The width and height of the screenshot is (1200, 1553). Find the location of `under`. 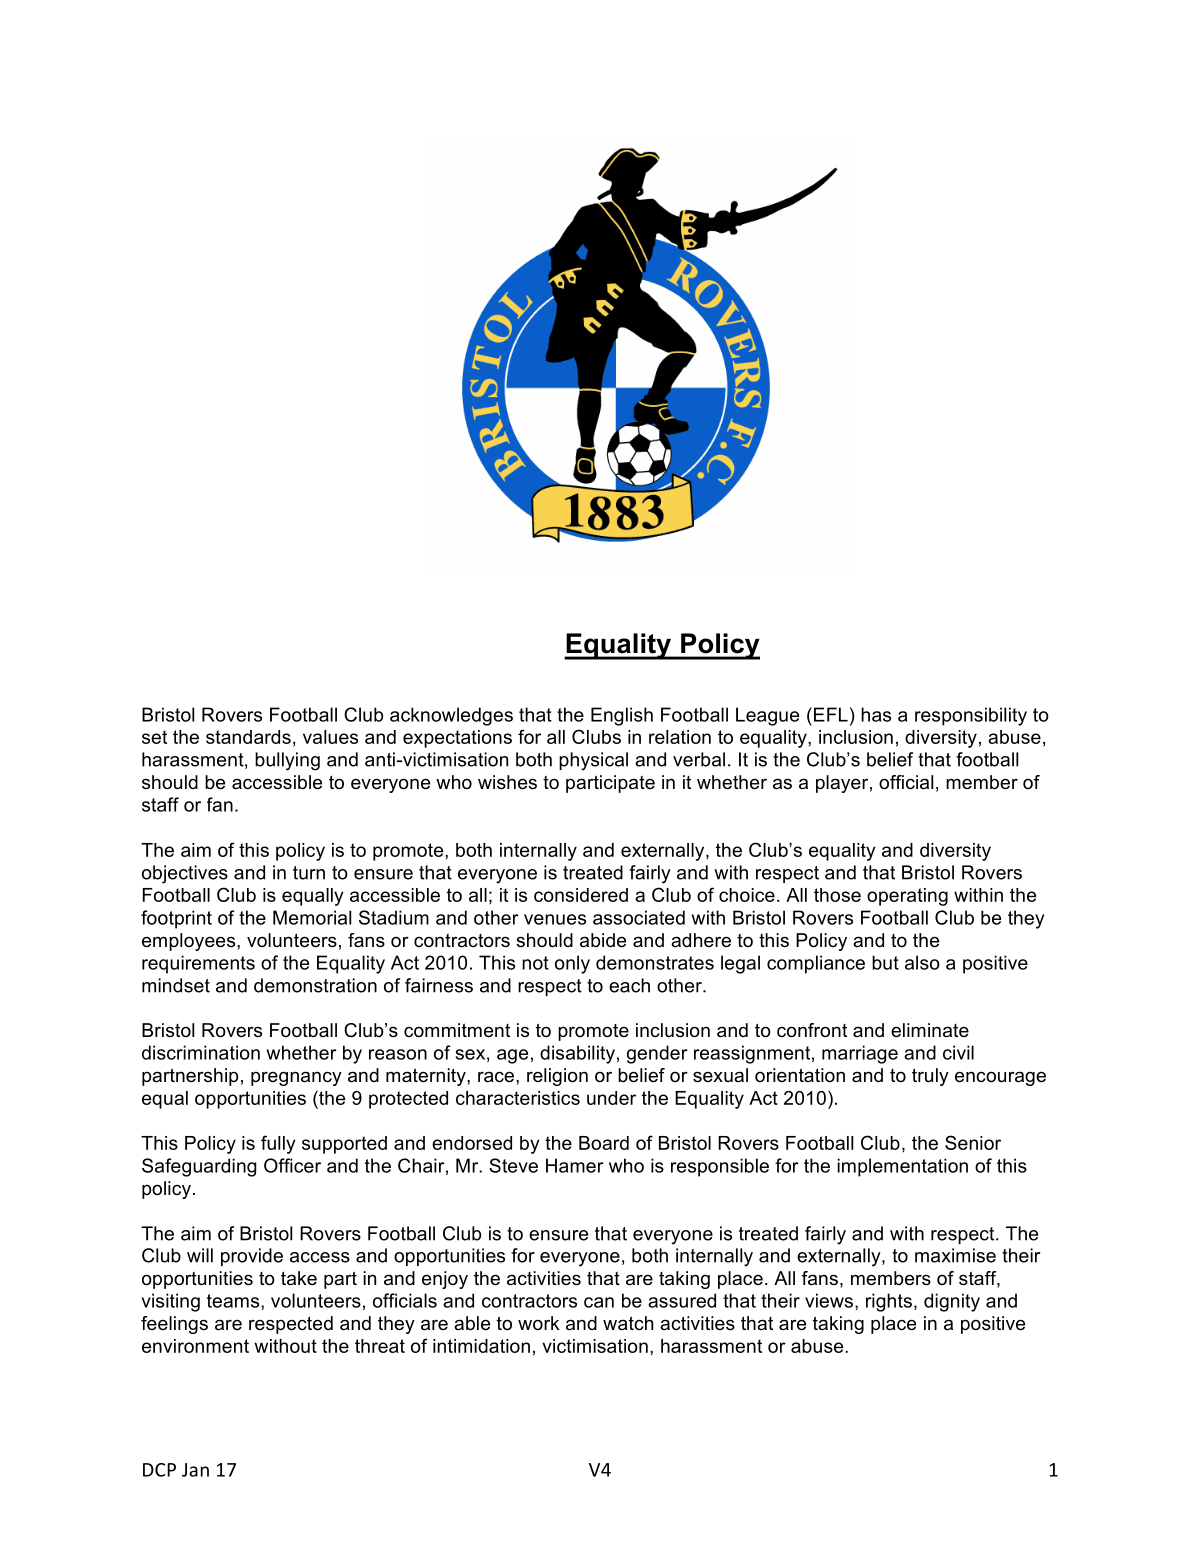

under is located at coordinates (611, 1098).
